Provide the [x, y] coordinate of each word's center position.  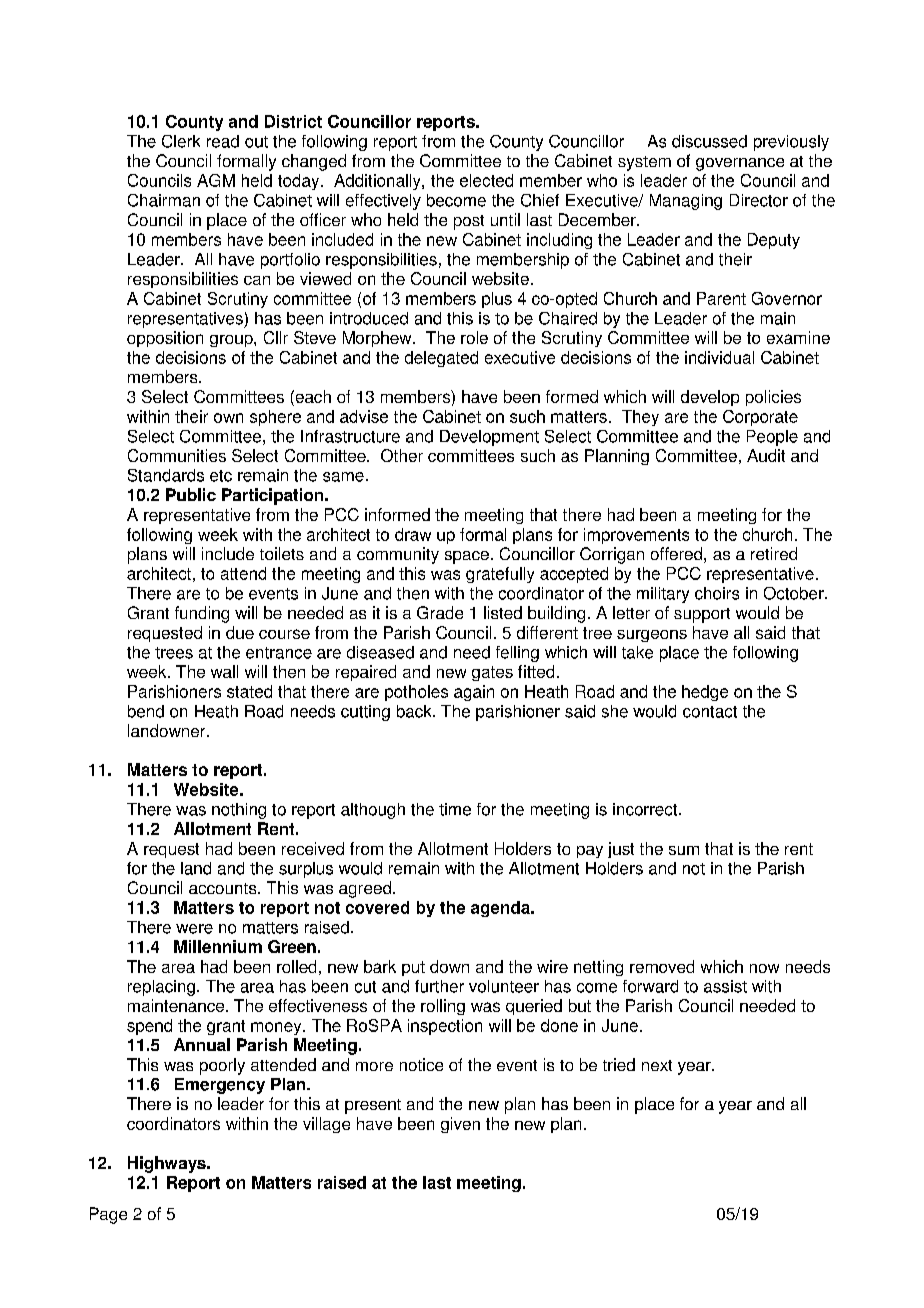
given [460, 1125]
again [474, 693]
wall [224, 671]
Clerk [181, 141]
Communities [177, 455]
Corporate [760, 418]
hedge [705, 693]
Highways [168, 1164]
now [764, 968]
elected [486, 180]
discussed [709, 141]
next [657, 1065]
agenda [501, 909]
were [194, 929]
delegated [441, 359]
